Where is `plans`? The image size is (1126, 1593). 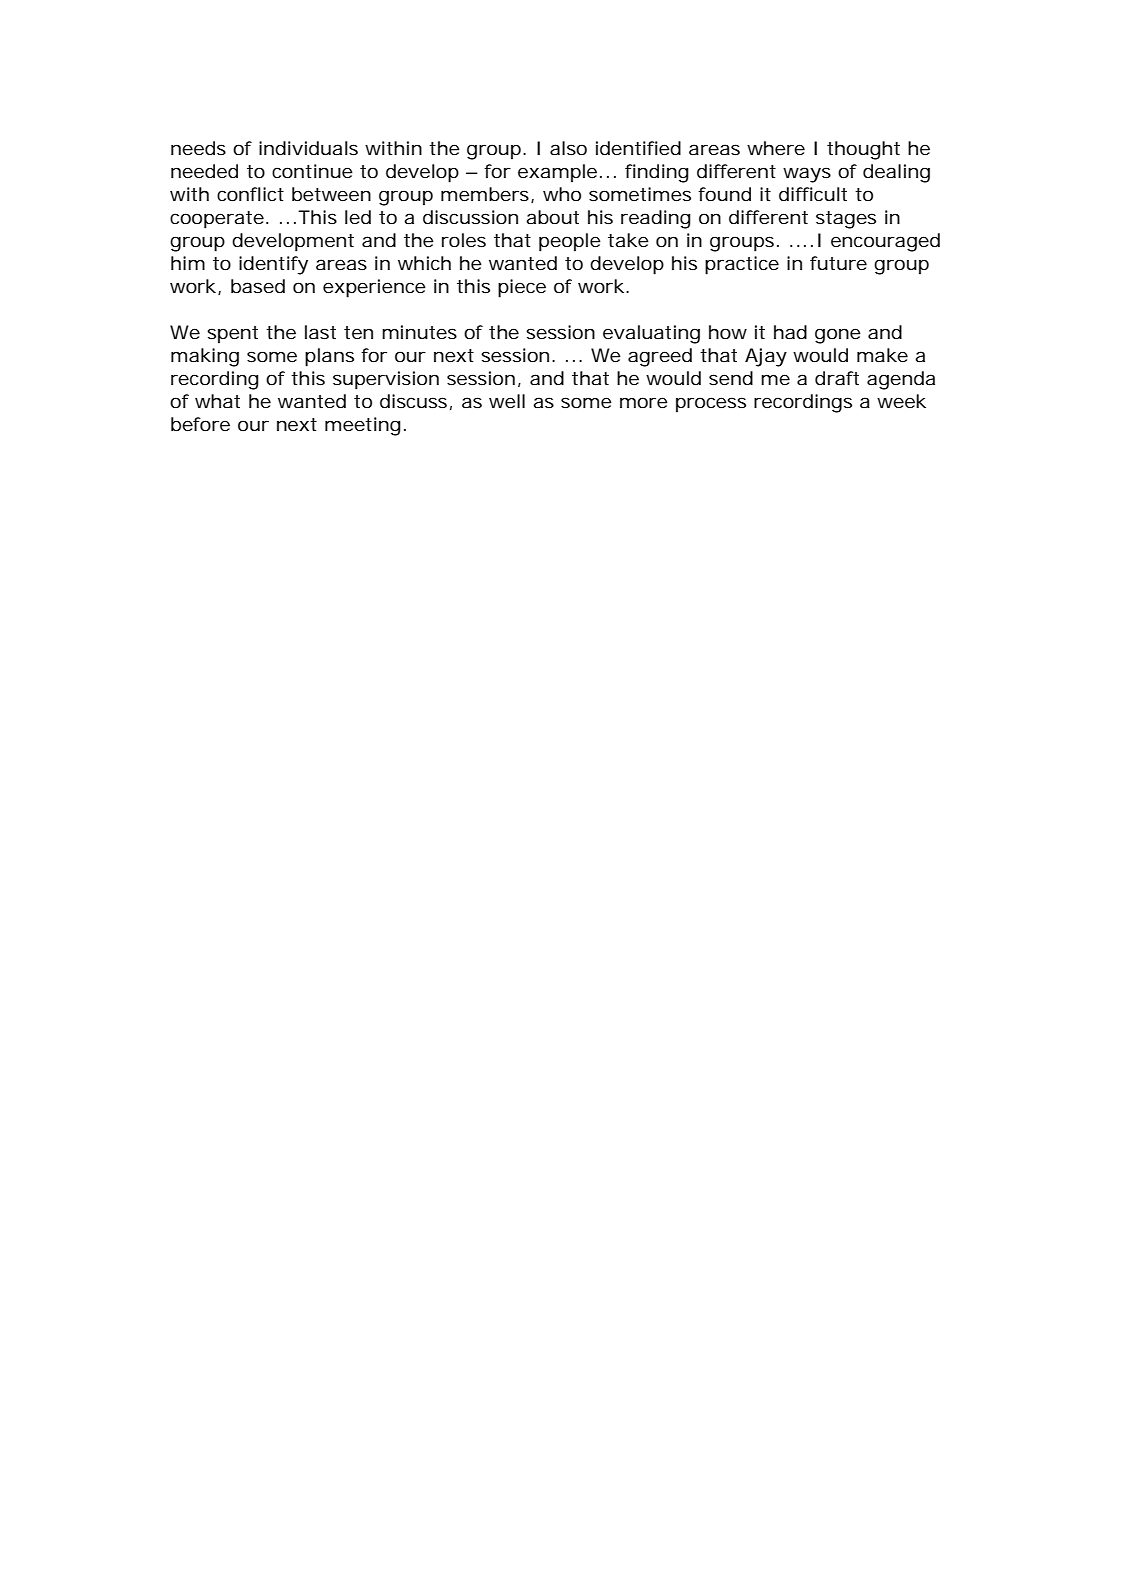
plans is located at coordinates (329, 357).
